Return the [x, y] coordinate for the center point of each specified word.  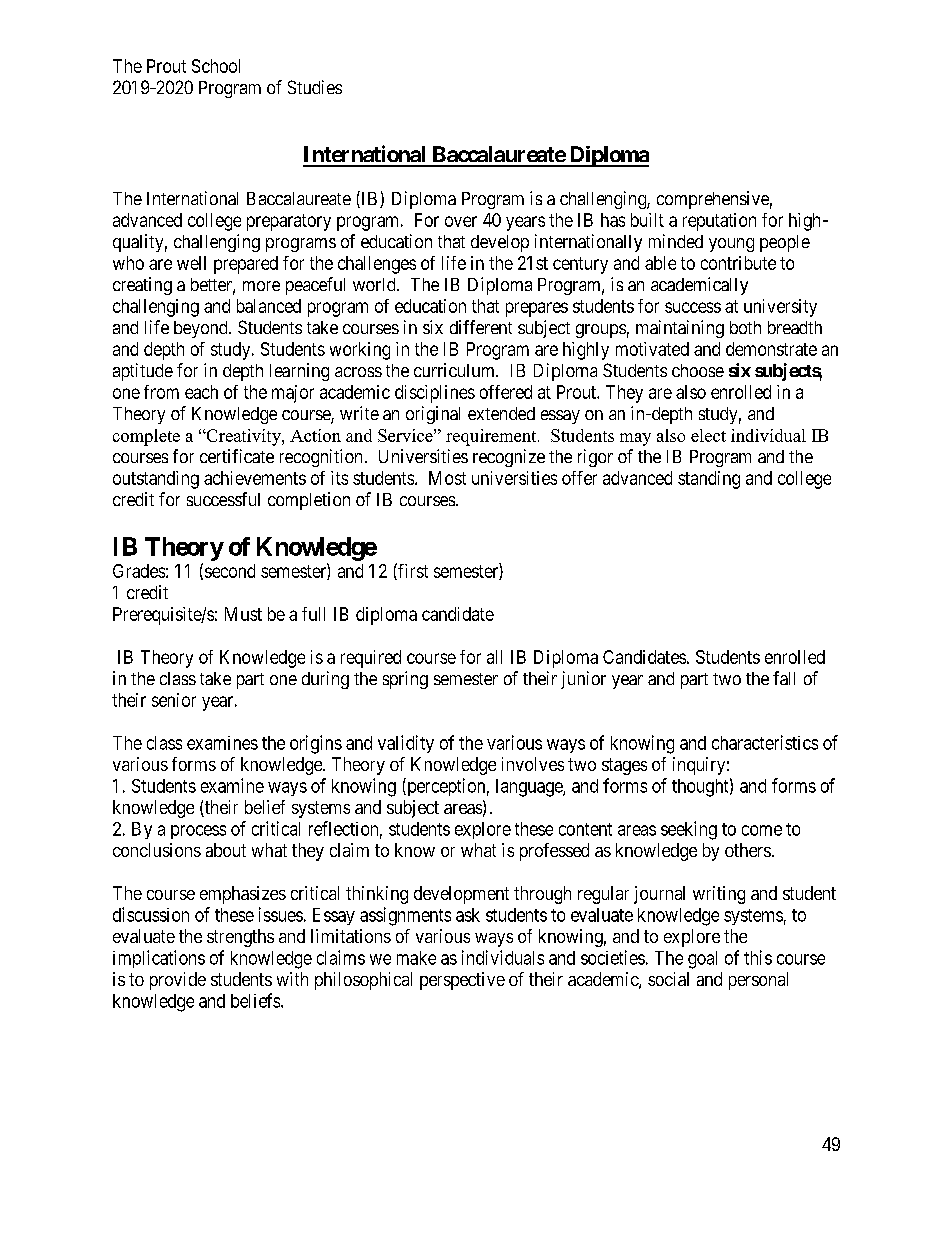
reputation [719, 222]
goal [702, 960]
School [216, 66]
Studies [315, 87]
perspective [462, 981]
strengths [240, 938]
